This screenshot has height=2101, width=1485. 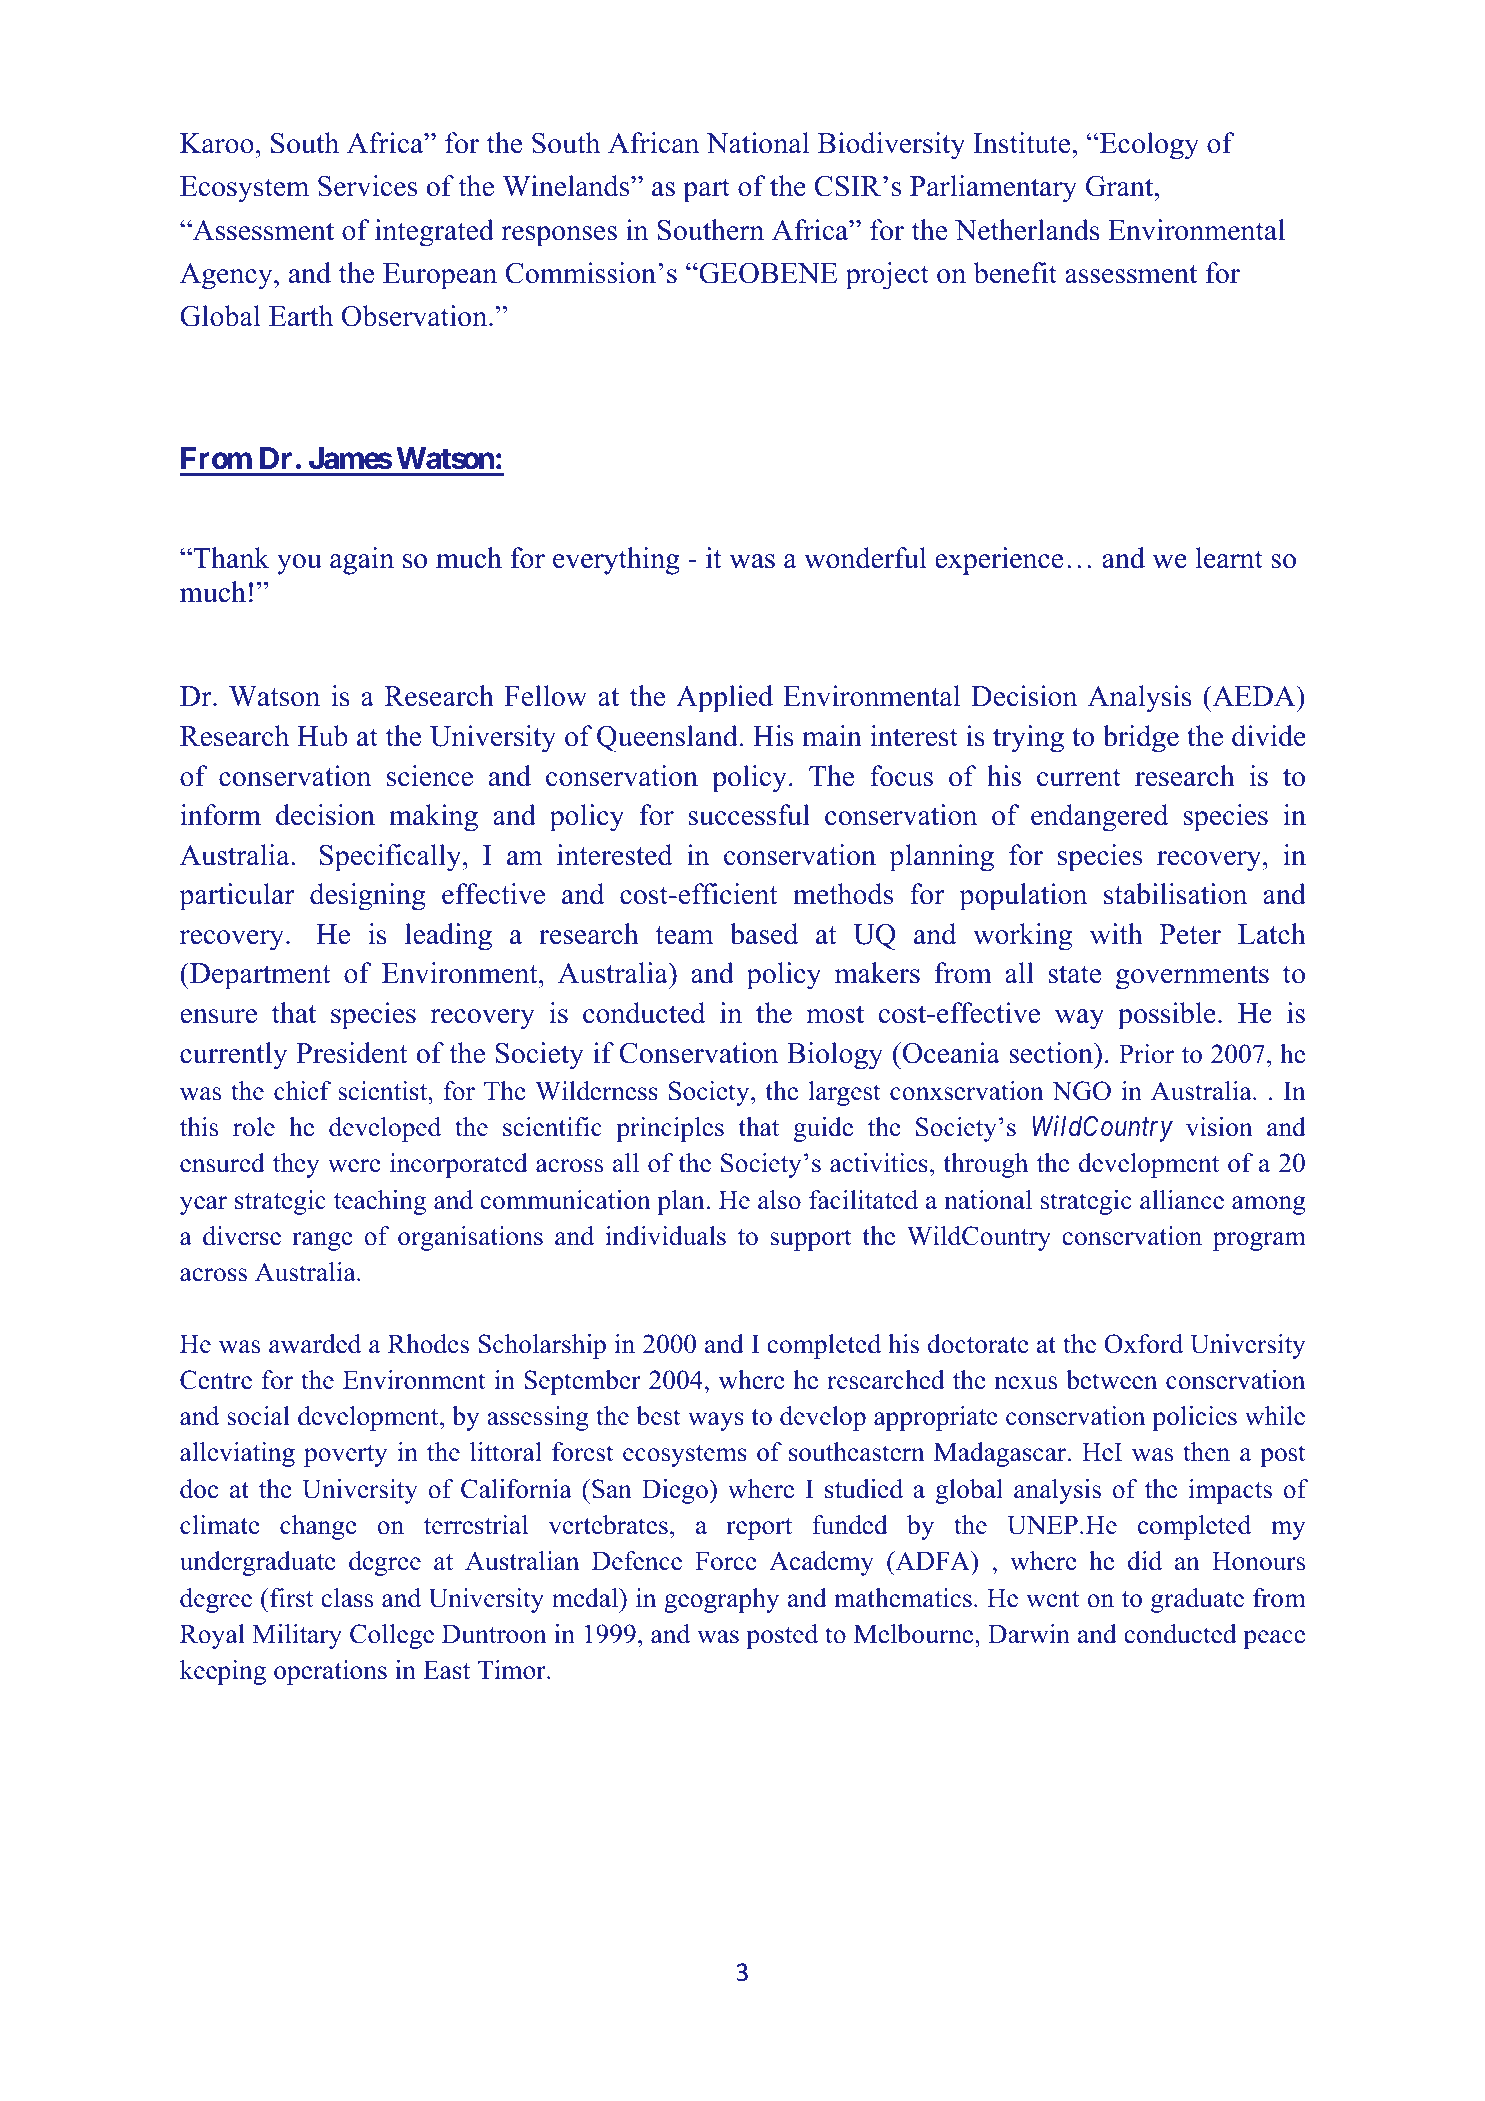 What do you see at coordinates (721, 1600) in the screenshot?
I see `geography` at bounding box center [721, 1600].
